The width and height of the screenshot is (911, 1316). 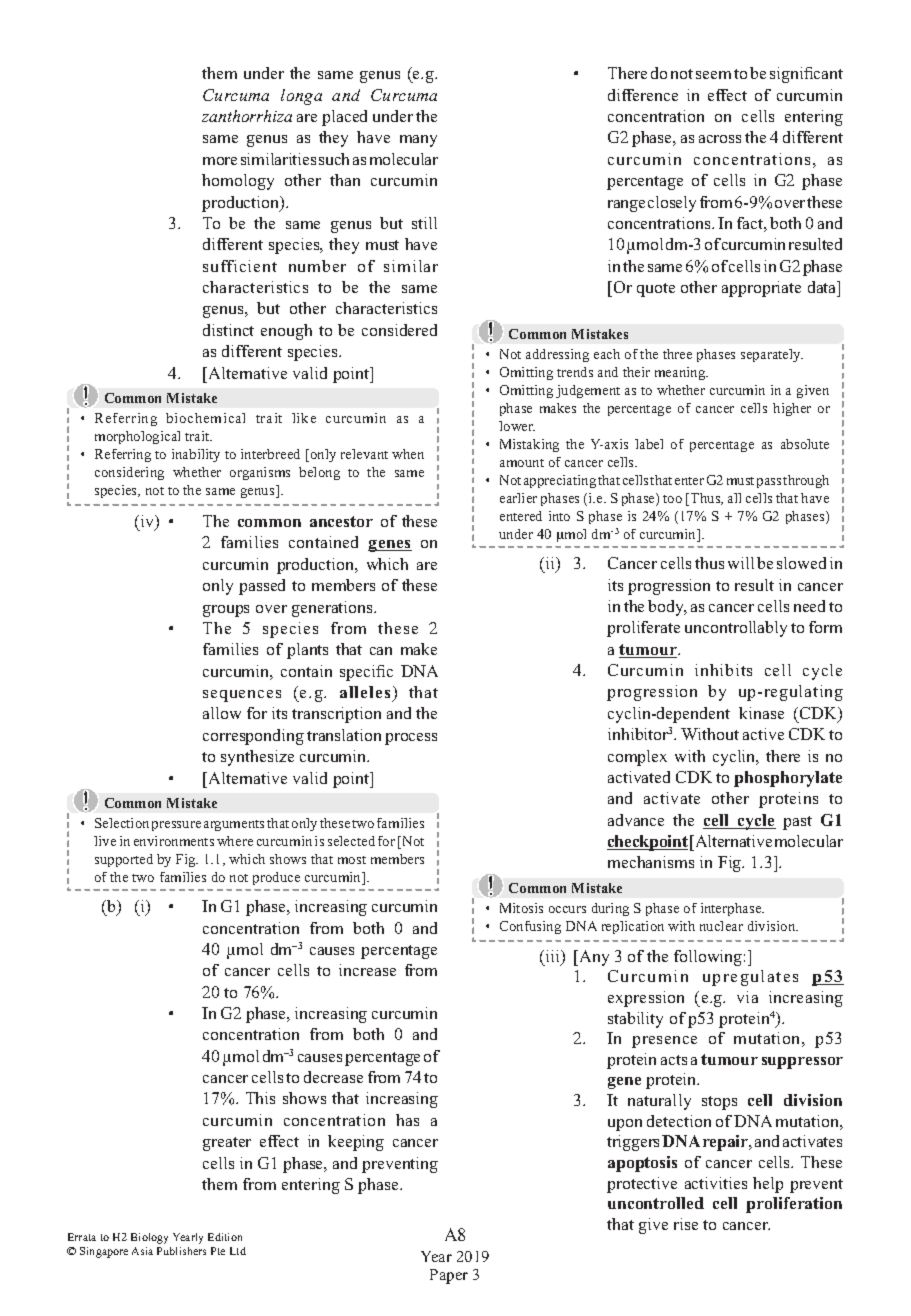 What do you see at coordinates (418, 141) in the screenshot?
I see `many` at bounding box center [418, 141].
